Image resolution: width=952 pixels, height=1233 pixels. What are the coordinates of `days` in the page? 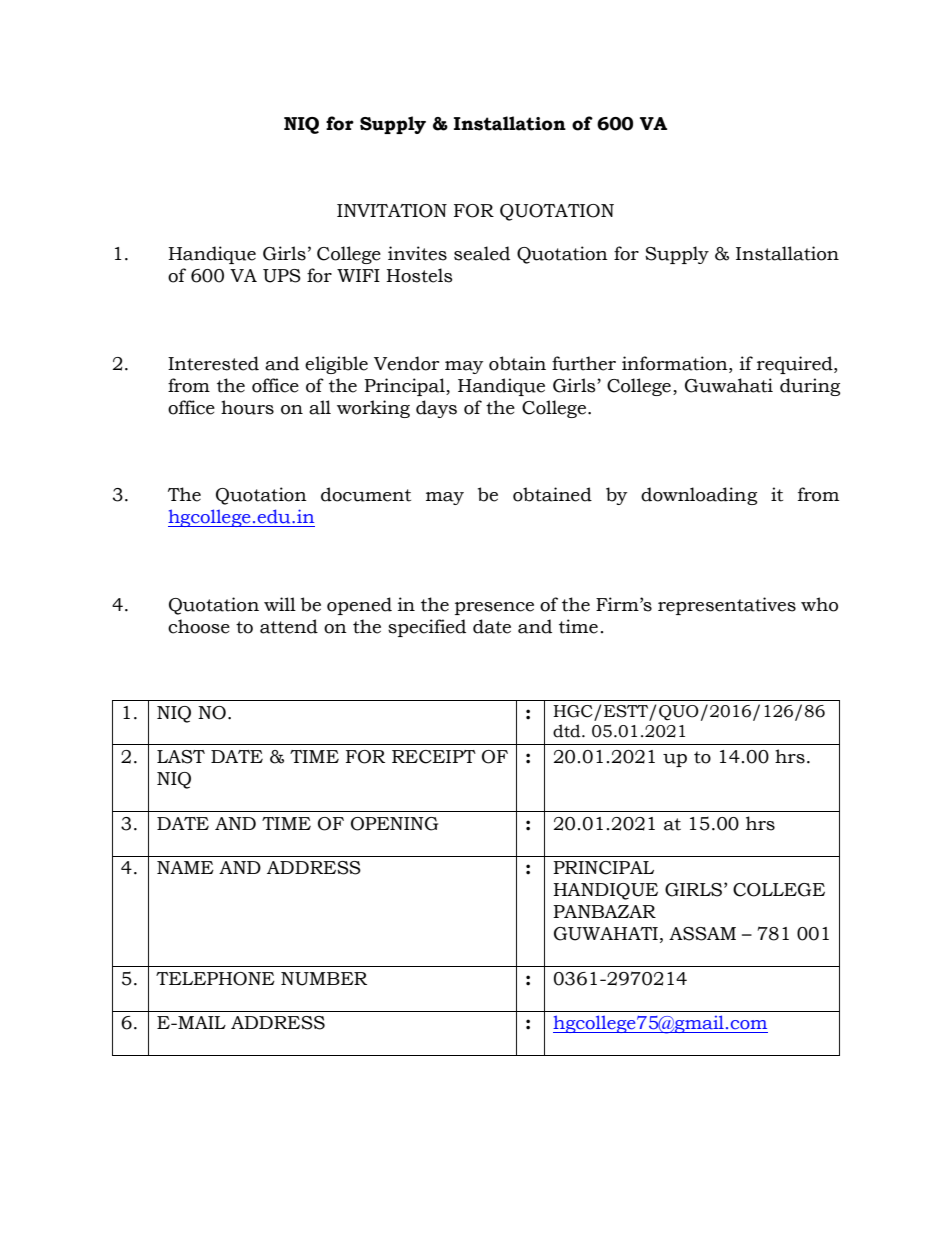 It's located at (436, 409).
